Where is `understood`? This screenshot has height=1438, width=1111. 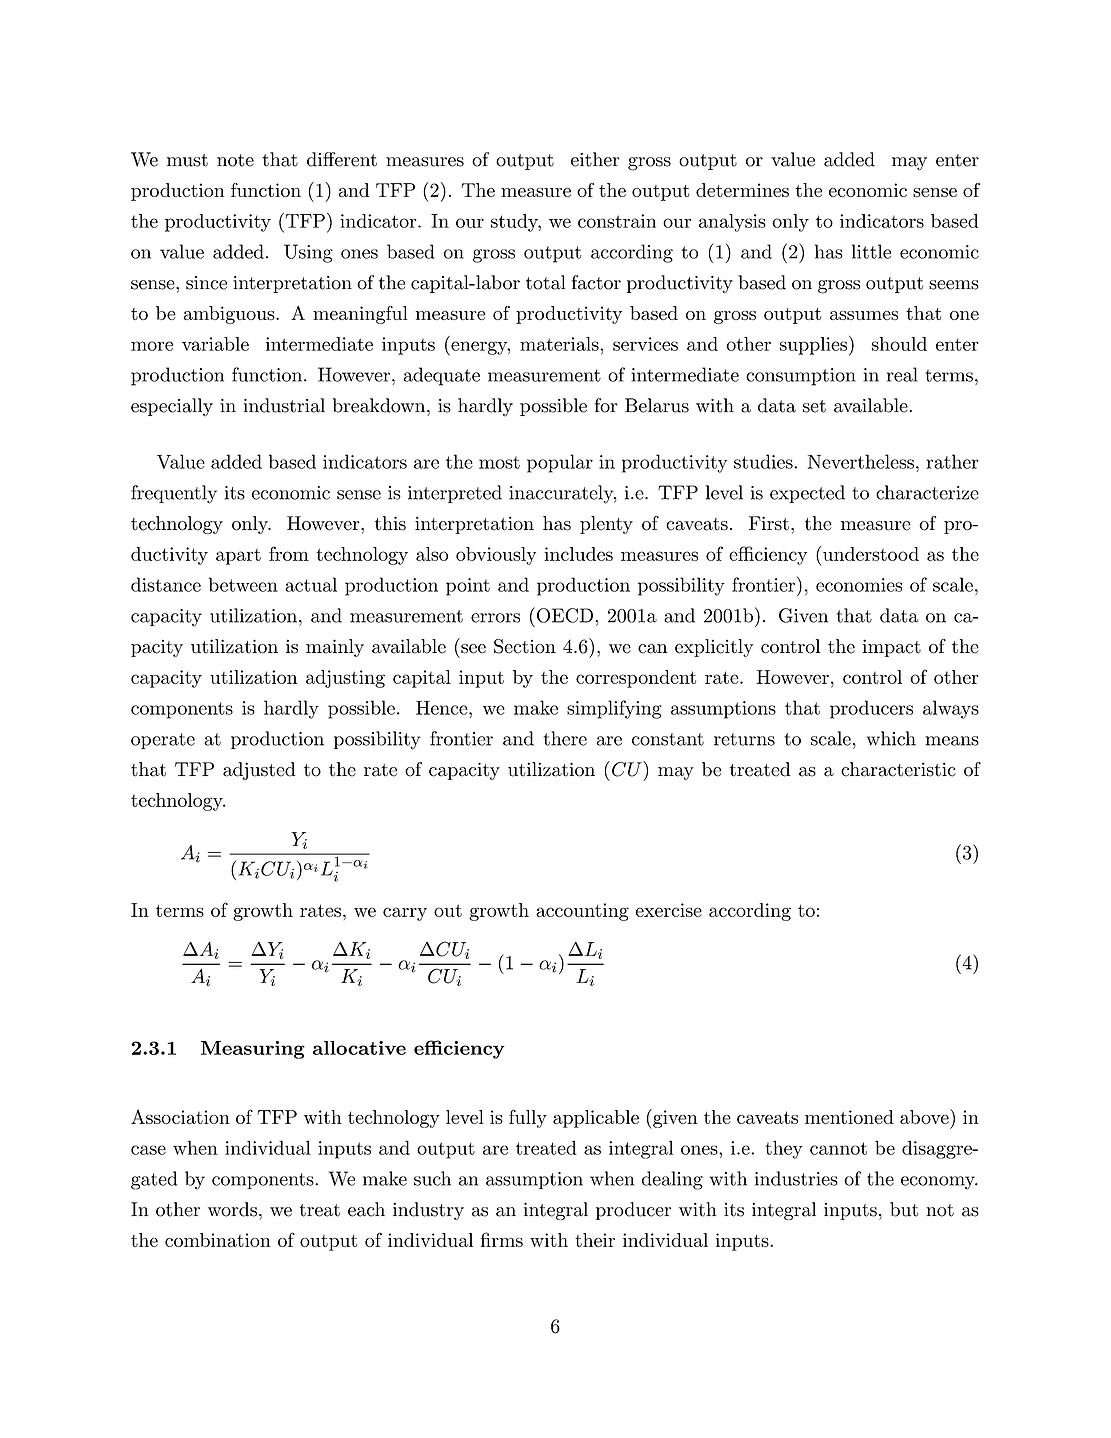 understood is located at coordinates (871, 554).
